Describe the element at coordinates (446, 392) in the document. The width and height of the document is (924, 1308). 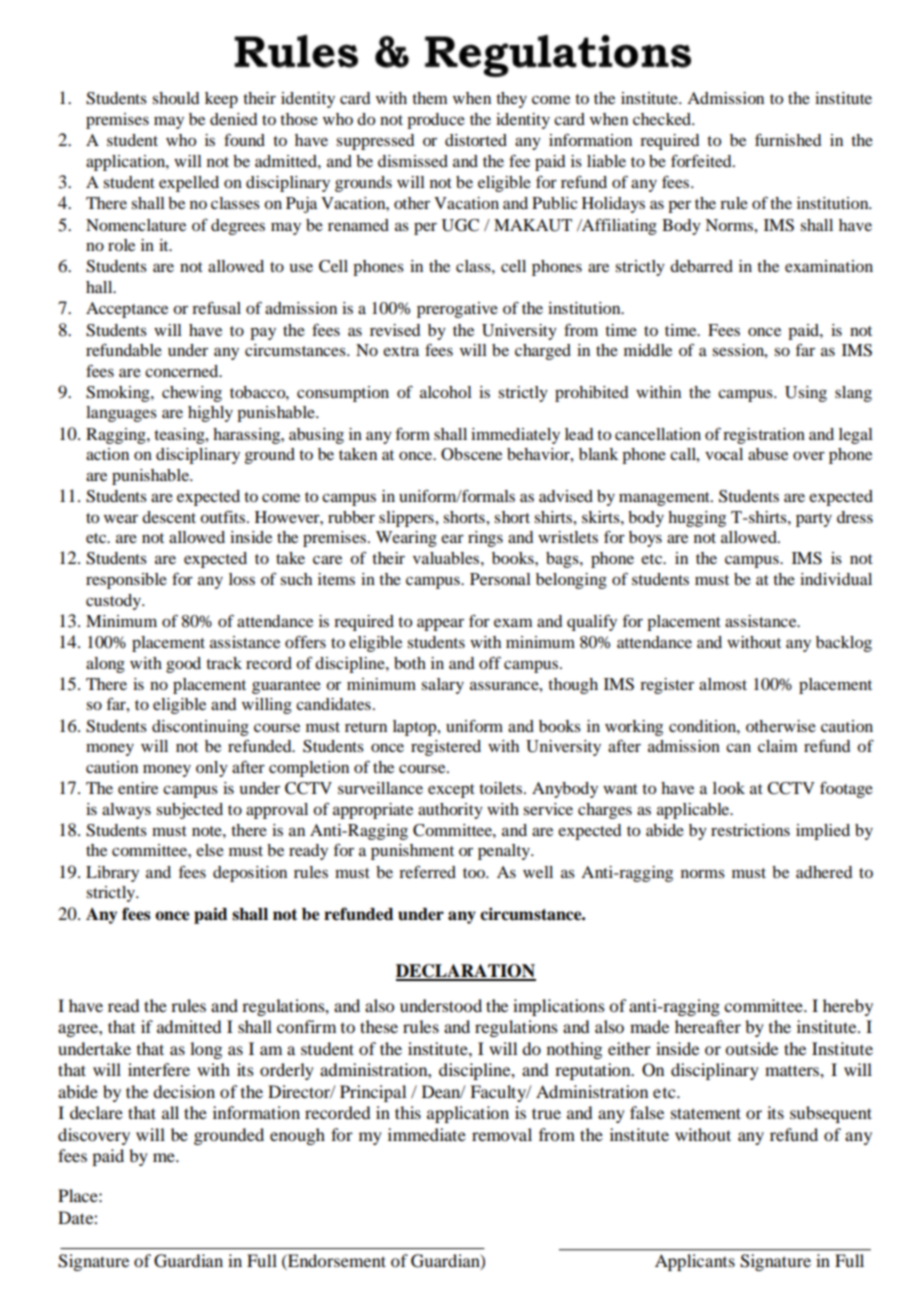
I see `alcohol` at that location.
